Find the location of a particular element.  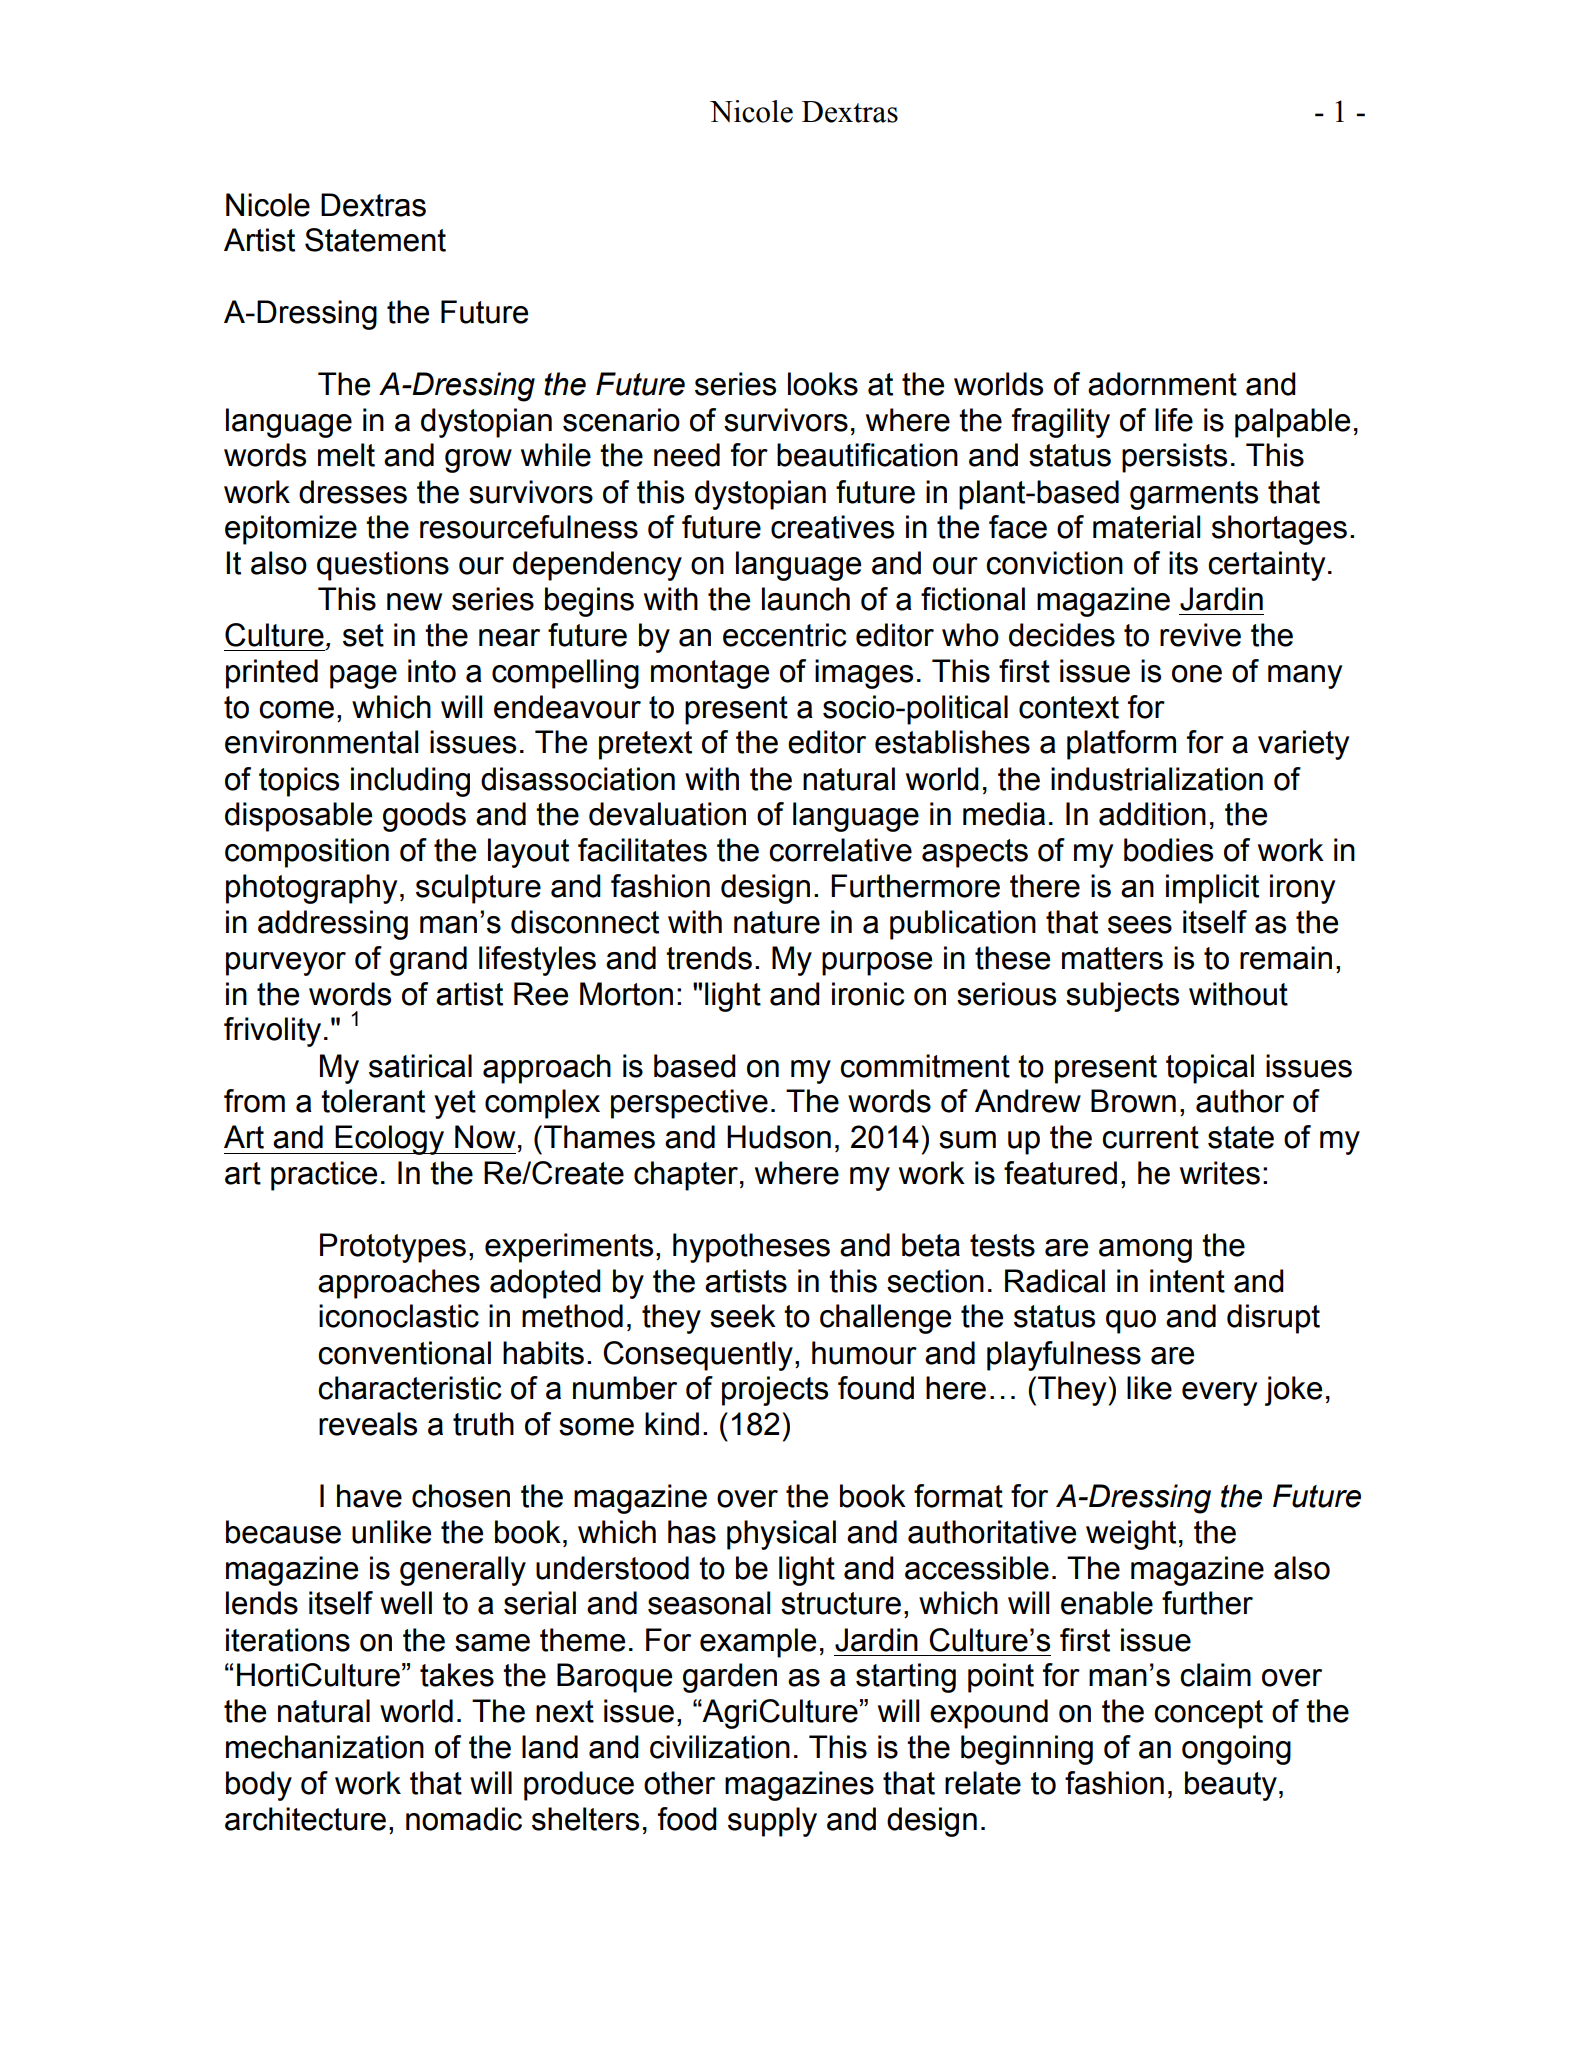

have is located at coordinates (369, 1496).
